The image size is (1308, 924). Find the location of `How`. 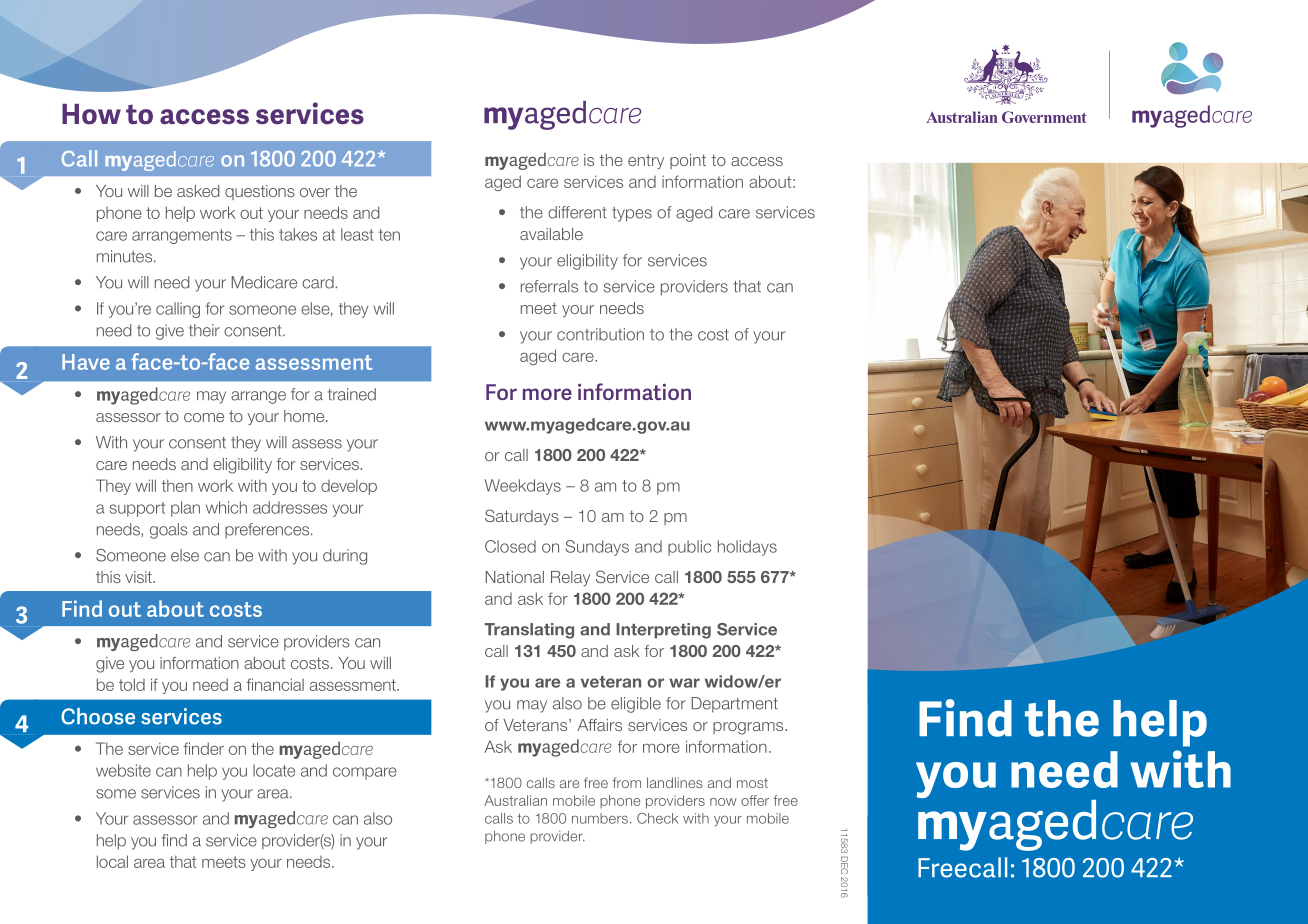

How is located at coordinates (91, 114).
